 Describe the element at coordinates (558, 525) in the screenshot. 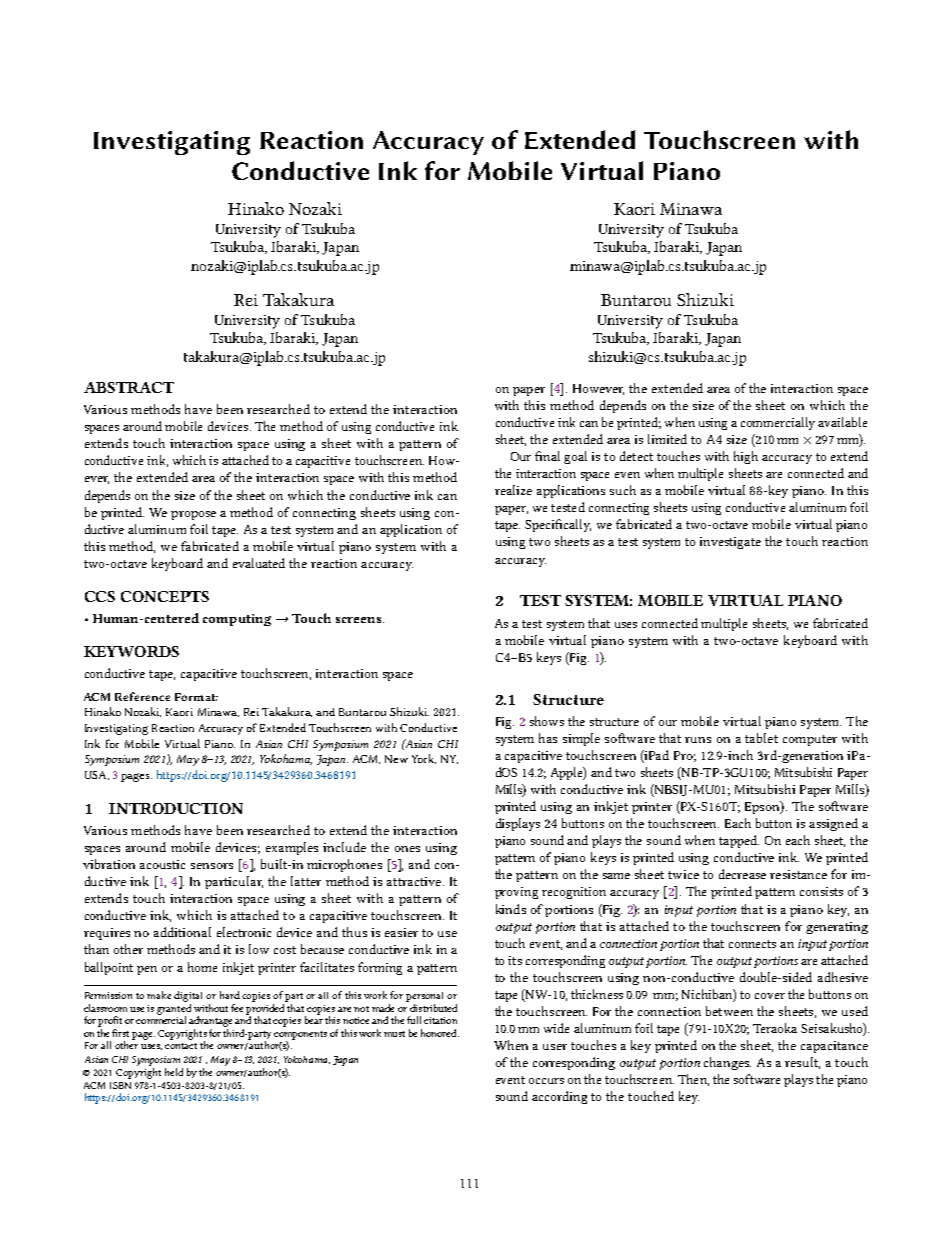

I see `Specifically` at that location.
